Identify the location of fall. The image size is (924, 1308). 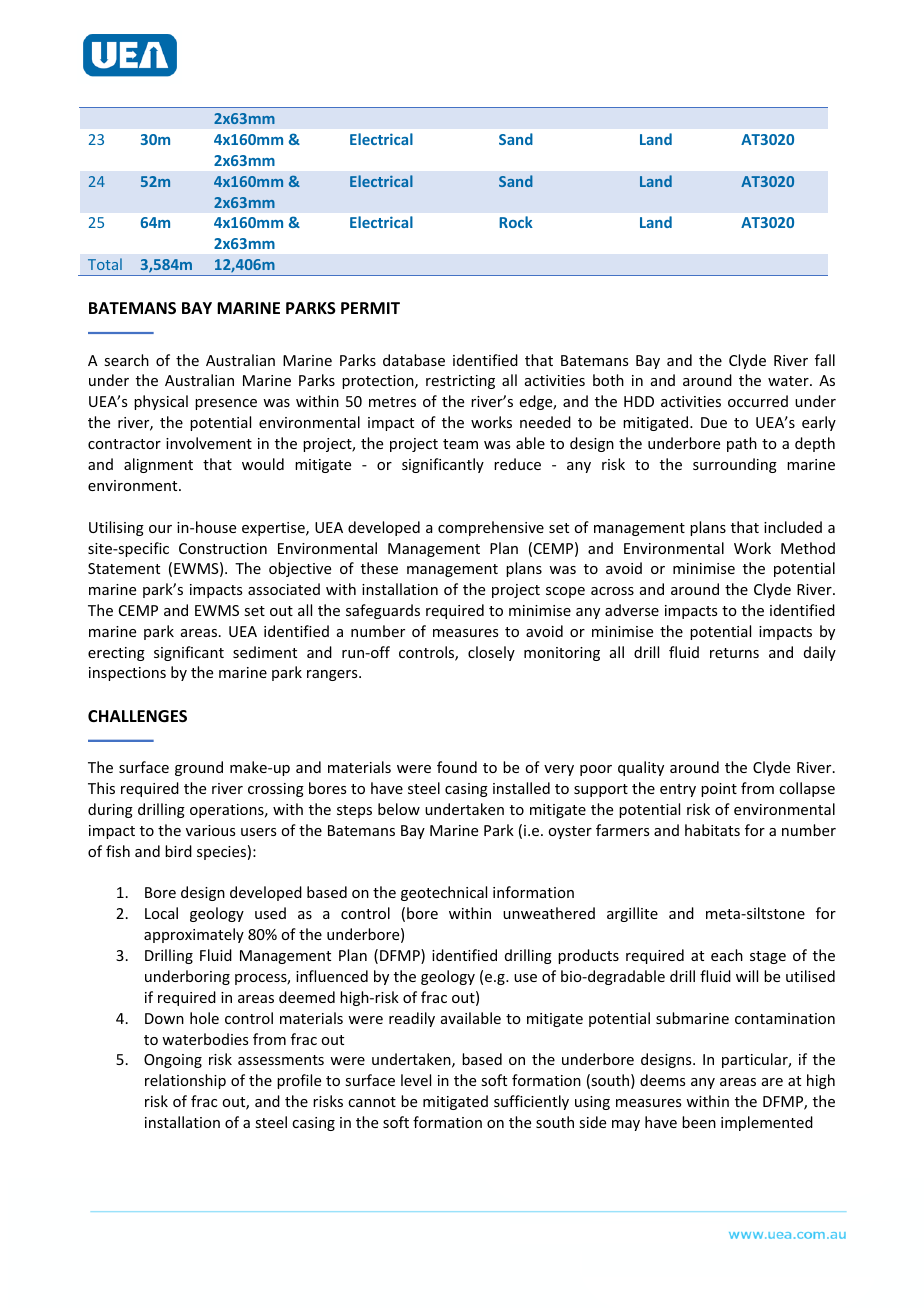
(825, 360).
